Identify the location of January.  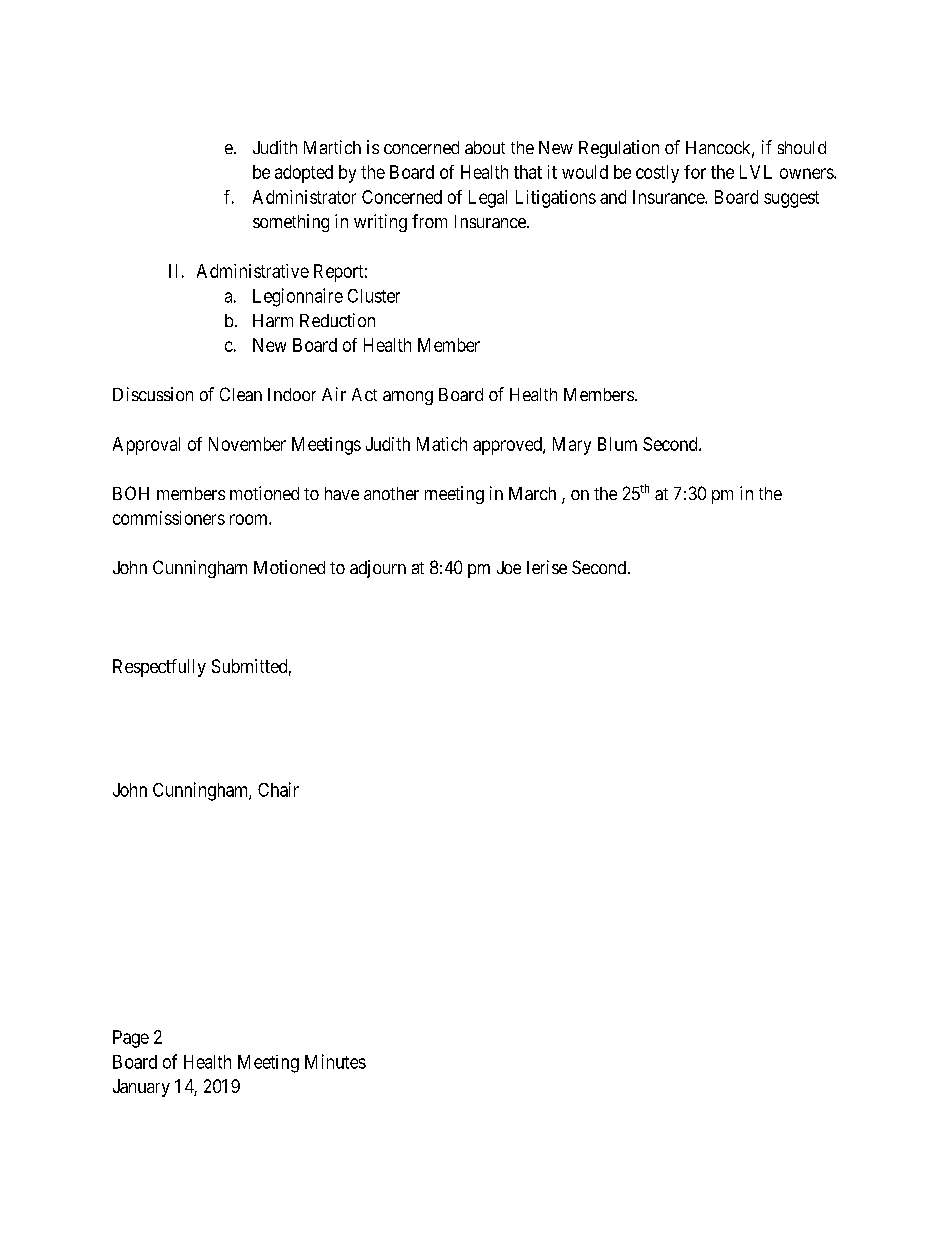
(141, 1088).
